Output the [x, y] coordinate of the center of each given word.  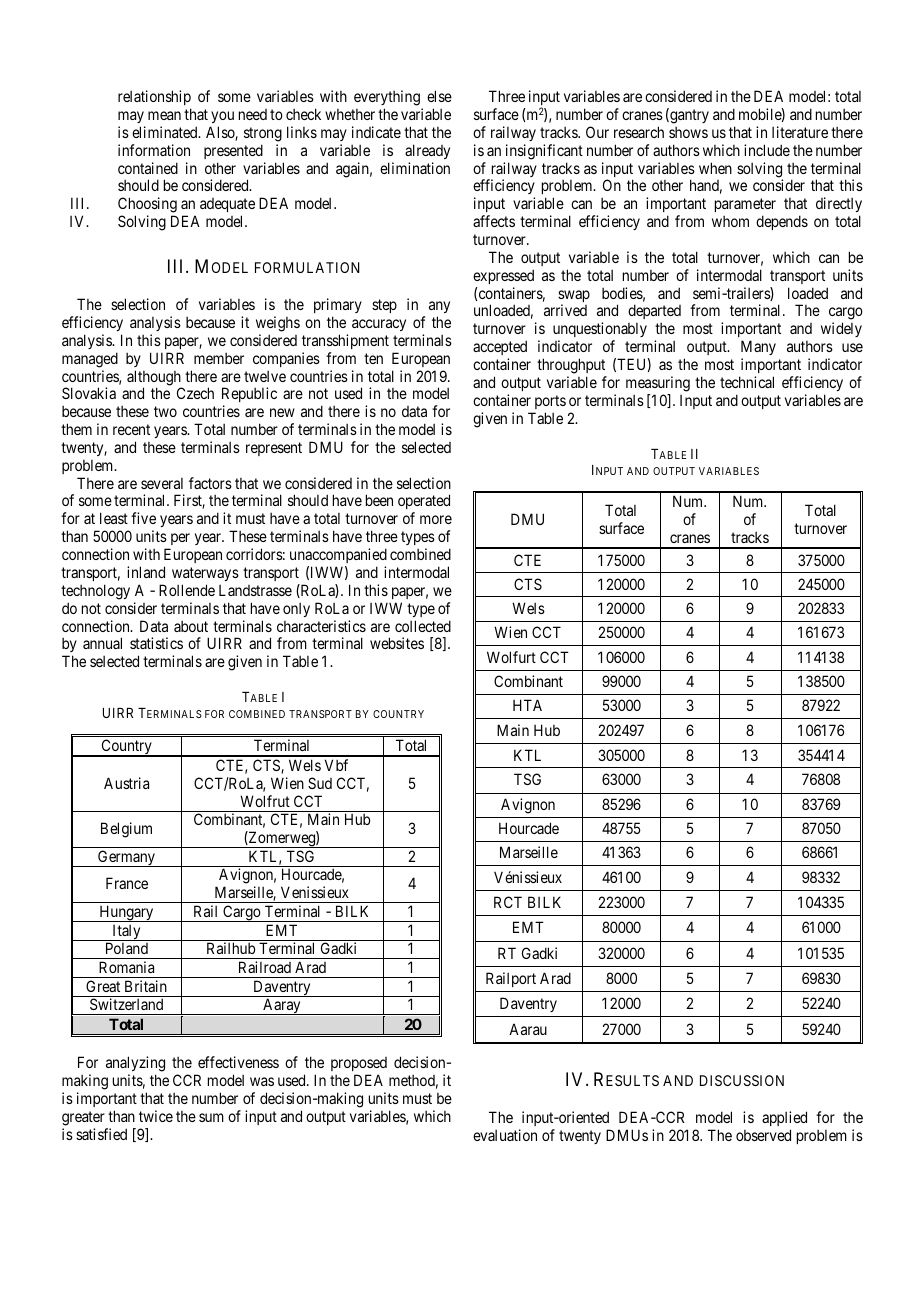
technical [747, 382]
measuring [658, 384]
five [143, 518]
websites [397, 643]
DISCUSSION [742, 1080]
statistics [156, 643]
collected [423, 626]
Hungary [126, 913]
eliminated [166, 132]
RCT [508, 902]
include [767, 150]
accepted [500, 349]
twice [156, 1116]
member [219, 358]
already [427, 151]
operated [424, 503]
